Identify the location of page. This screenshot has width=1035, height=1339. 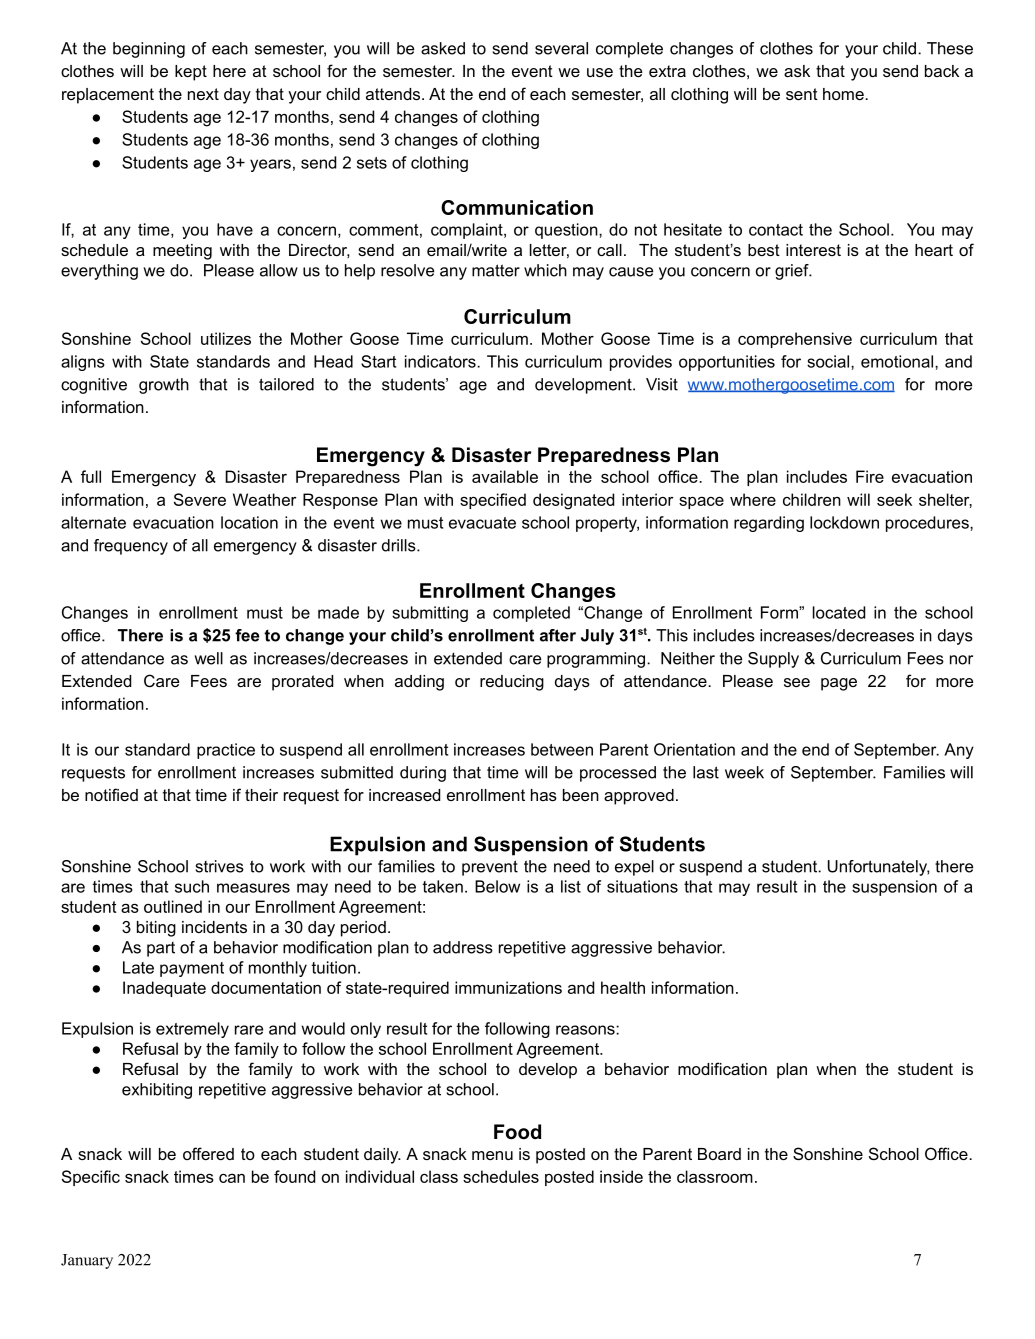
(839, 684).
